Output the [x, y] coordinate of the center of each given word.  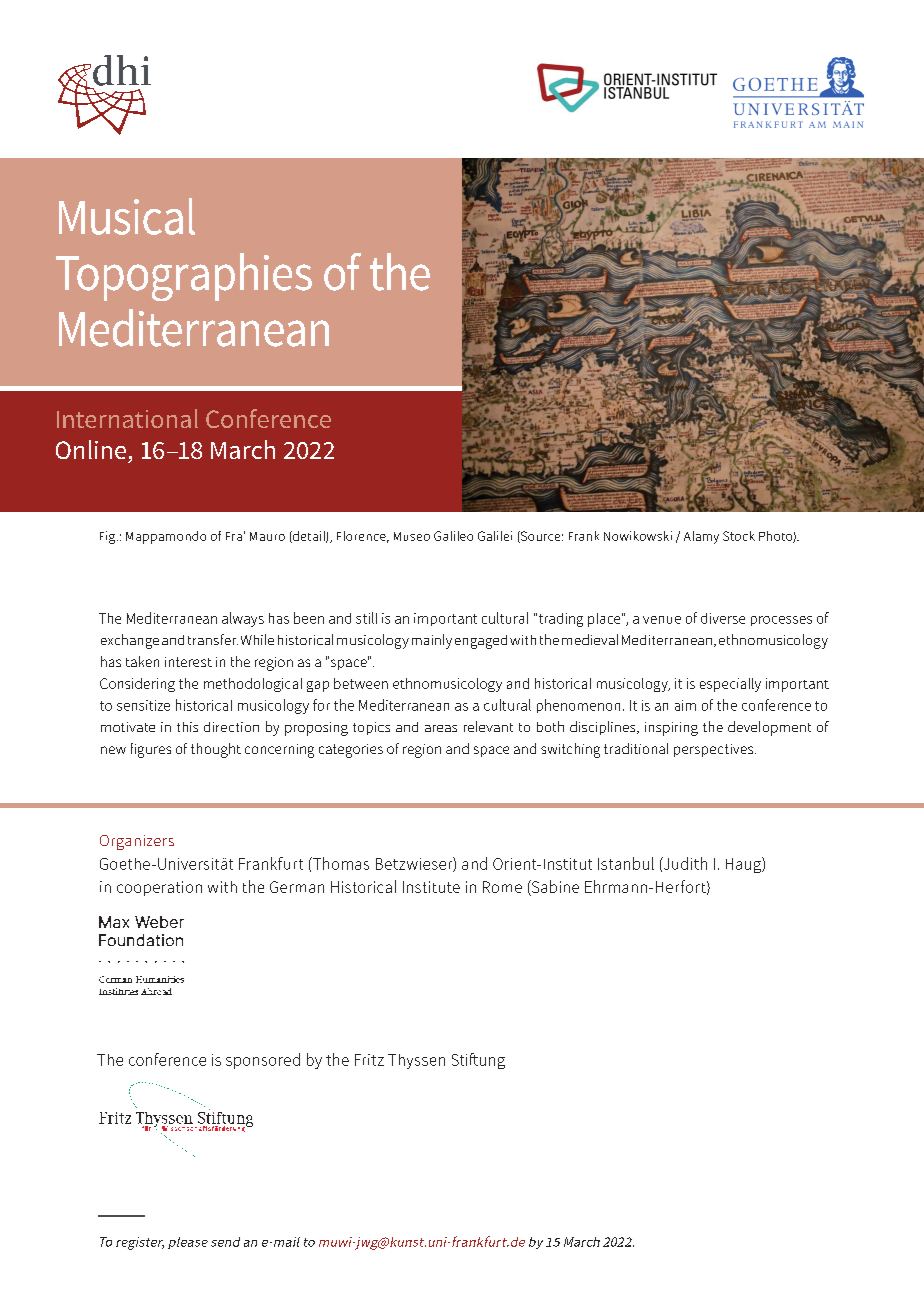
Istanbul [626, 863]
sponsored [263, 1061]
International [127, 418]
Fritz [369, 1060]
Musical [127, 216]
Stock [739, 536]
